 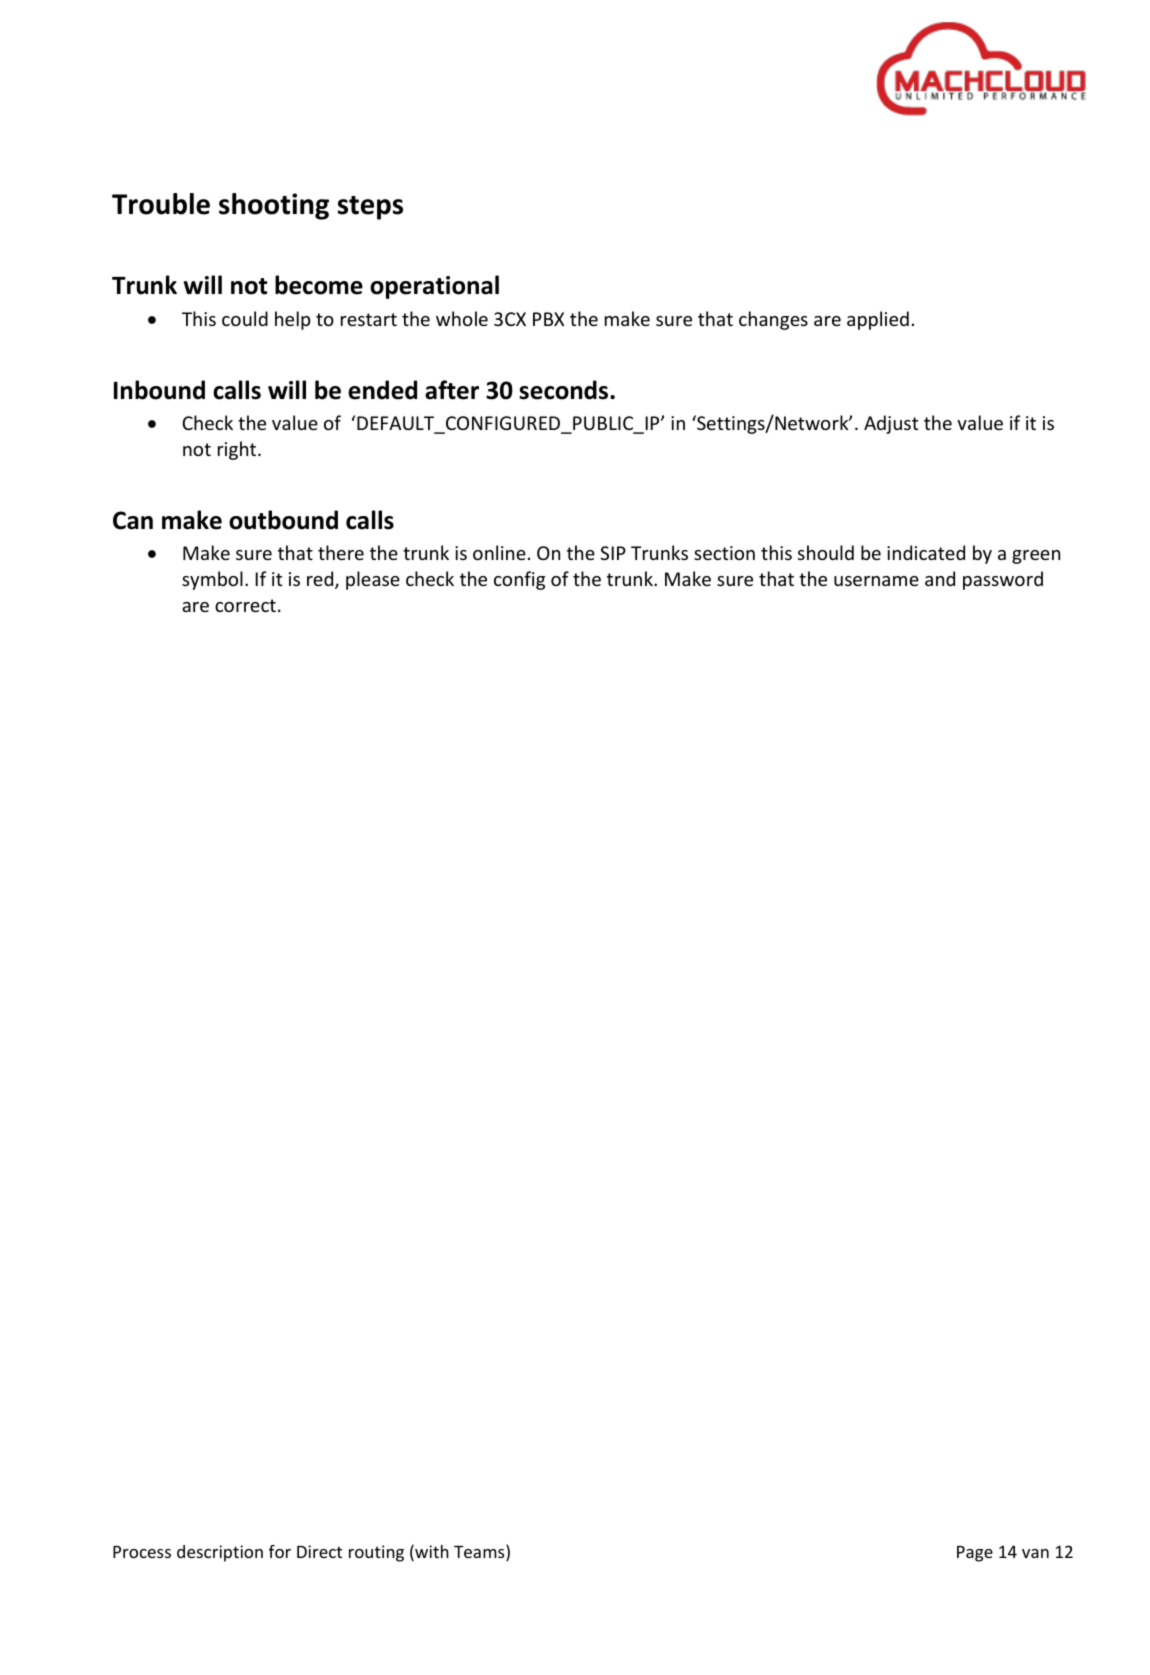 I want to click on Page, so click(x=975, y=1554).
